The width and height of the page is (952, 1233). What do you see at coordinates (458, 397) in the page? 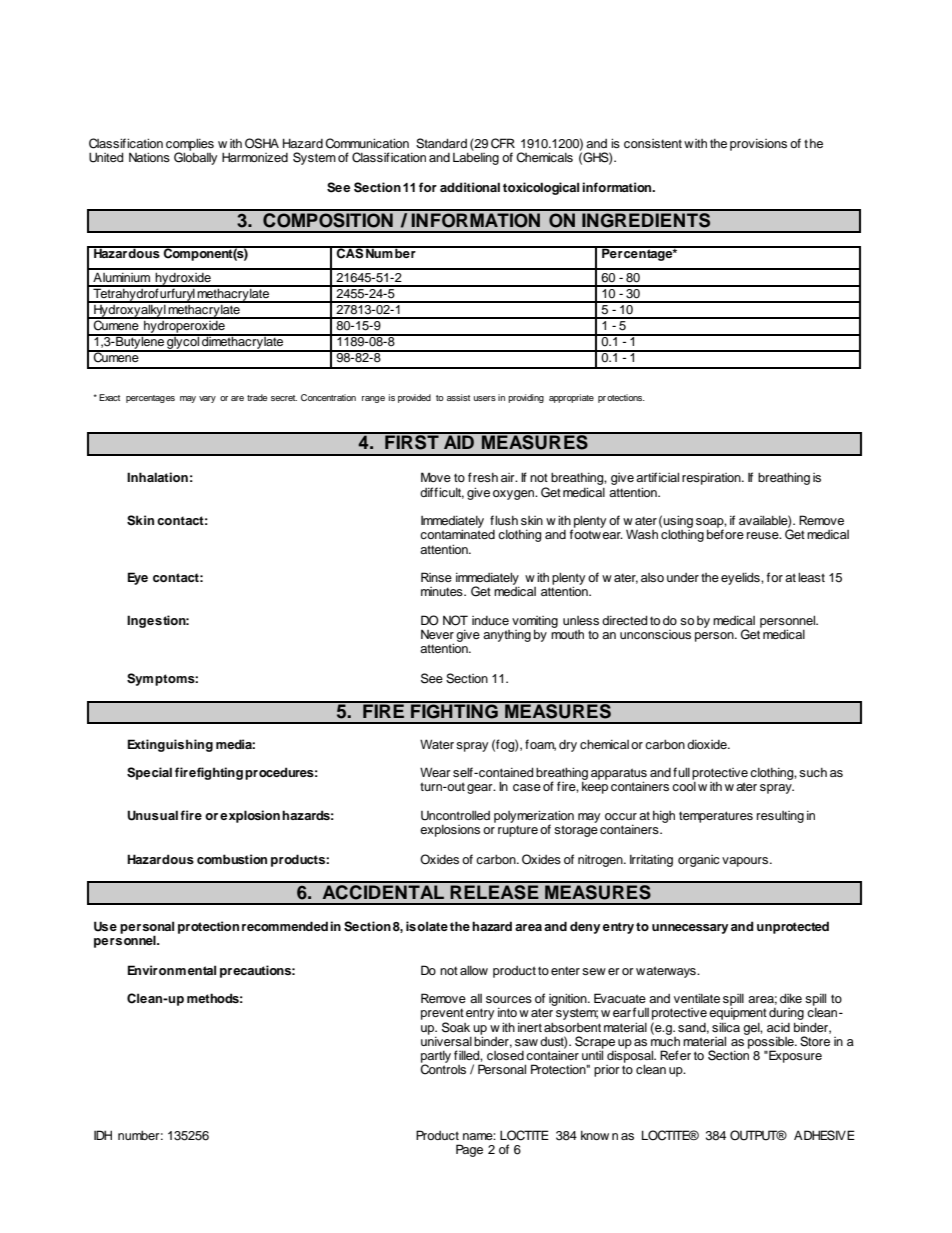
I see `assist` at bounding box center [458, 397].
